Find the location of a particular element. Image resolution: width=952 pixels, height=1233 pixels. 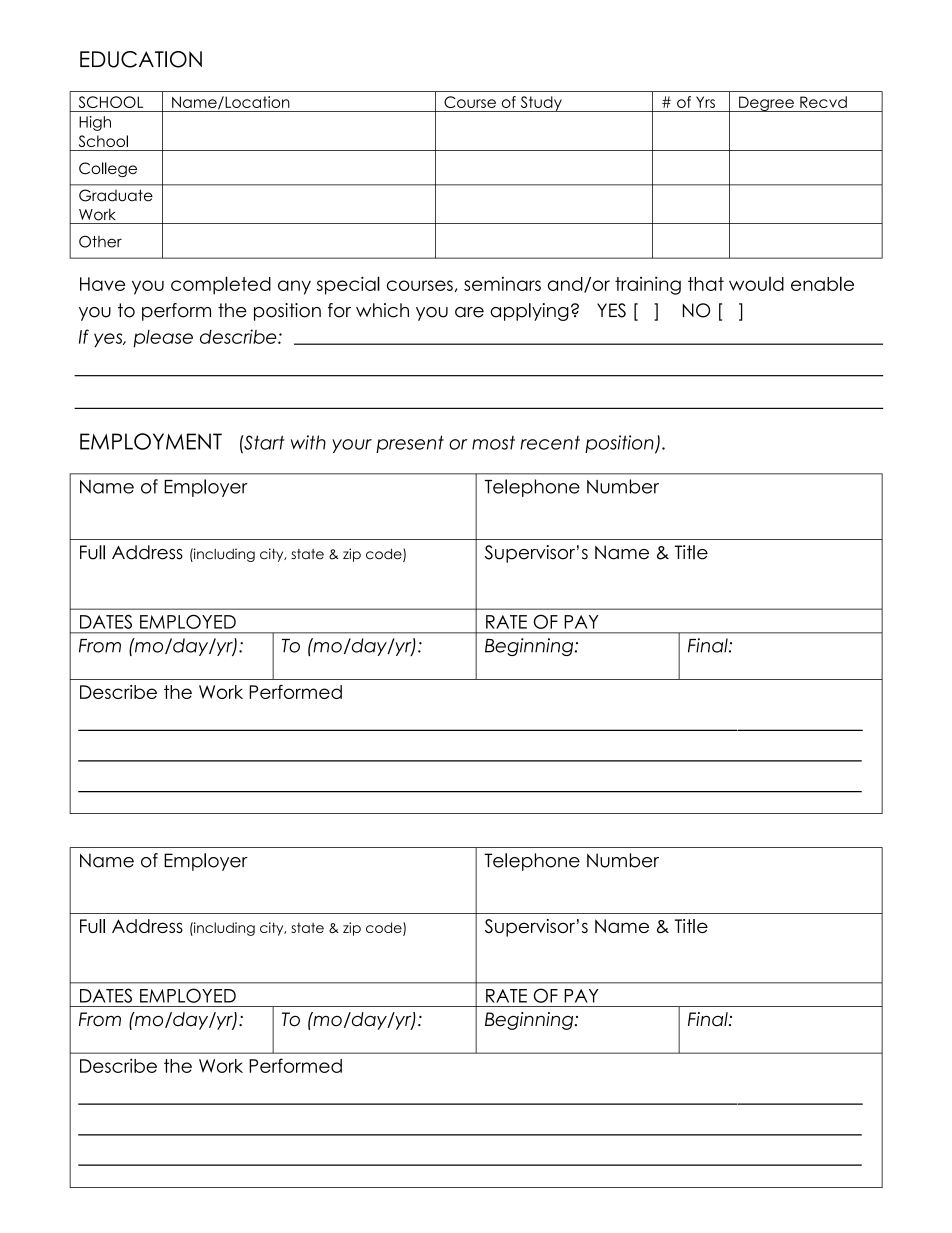

EMPLOYMENT is located at coordinates (151, 441).
